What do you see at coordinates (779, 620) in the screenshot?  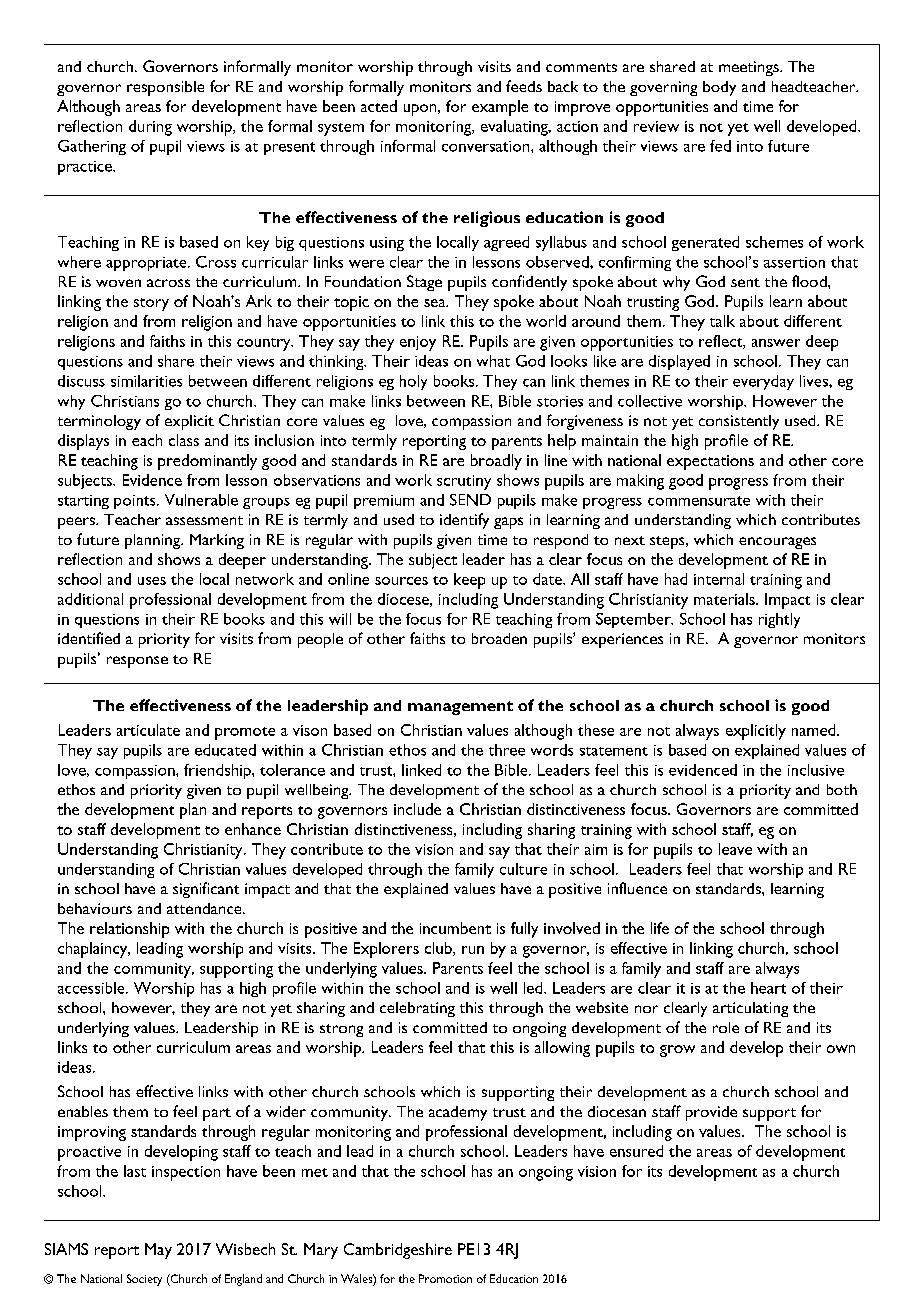 I see `rightly` at bounding box center [779, 620].
